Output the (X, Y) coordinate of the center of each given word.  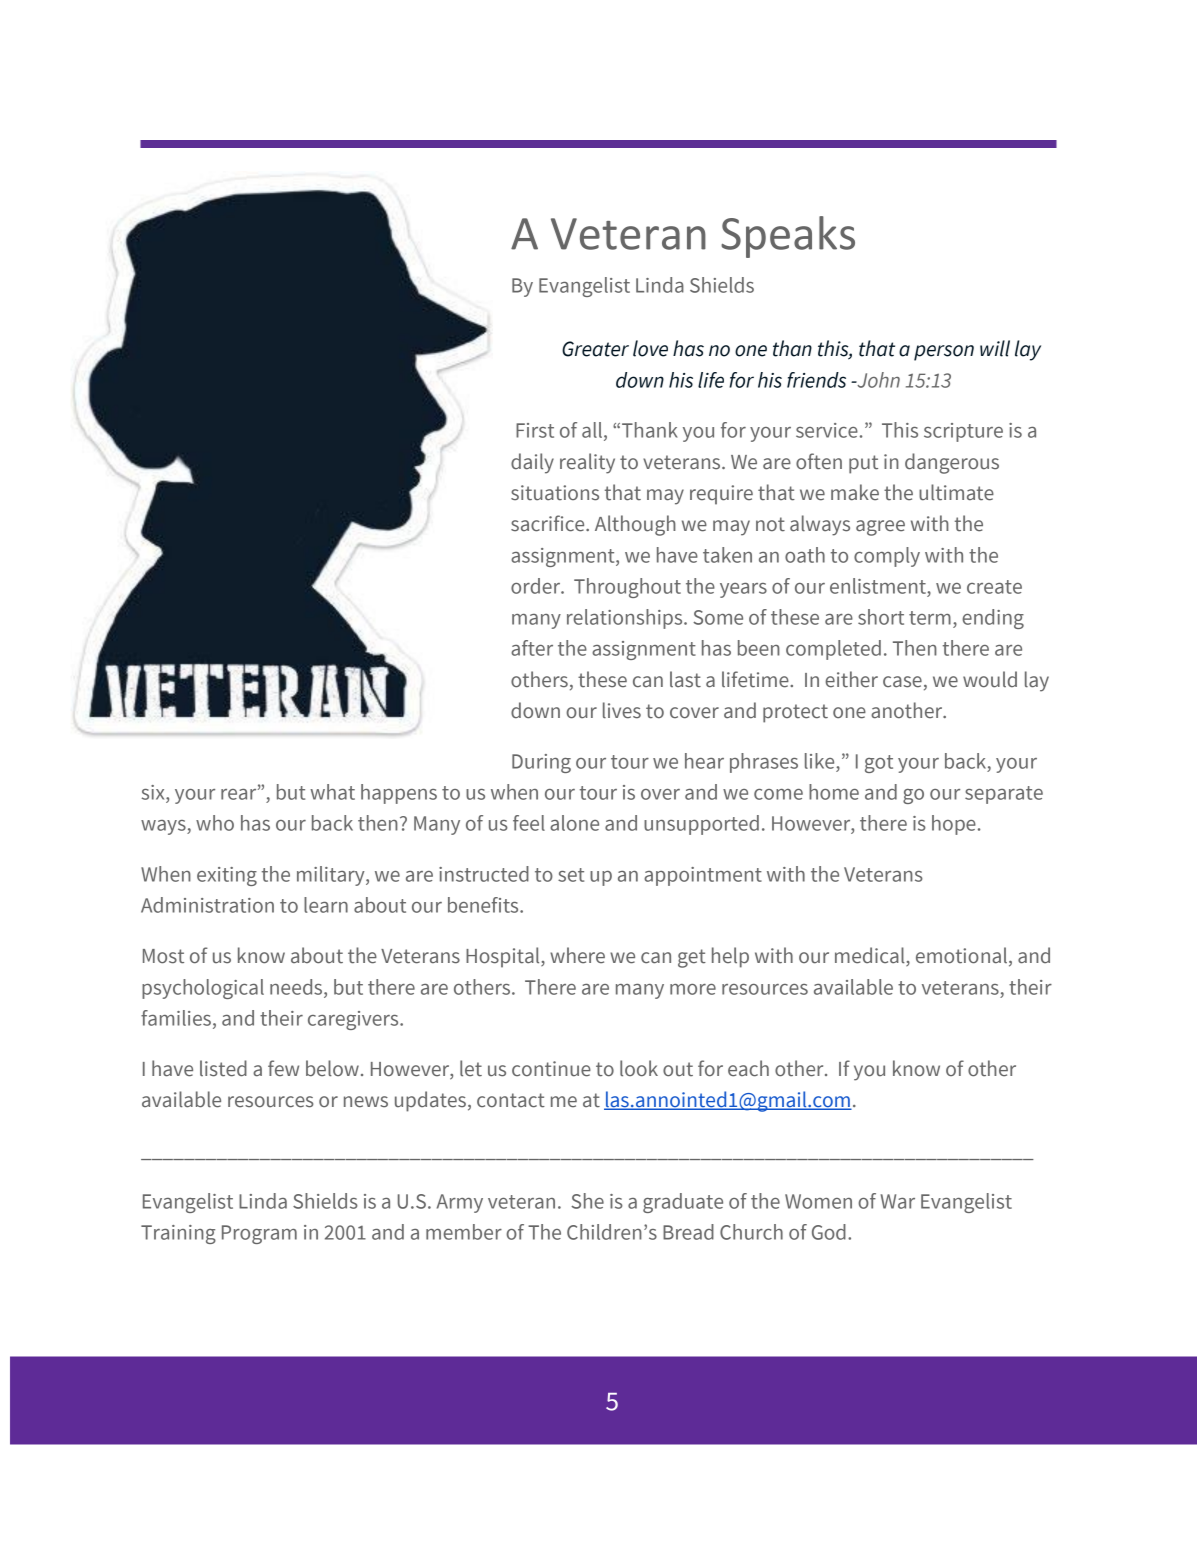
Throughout (627, 588)
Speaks (788, 237)
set (571, 875)
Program (259, 1234)
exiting (227, 876)
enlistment (879, 586)
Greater (595, 349)
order (537, 586)
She (587, 1201)
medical (871, 956)
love (650, 348)
